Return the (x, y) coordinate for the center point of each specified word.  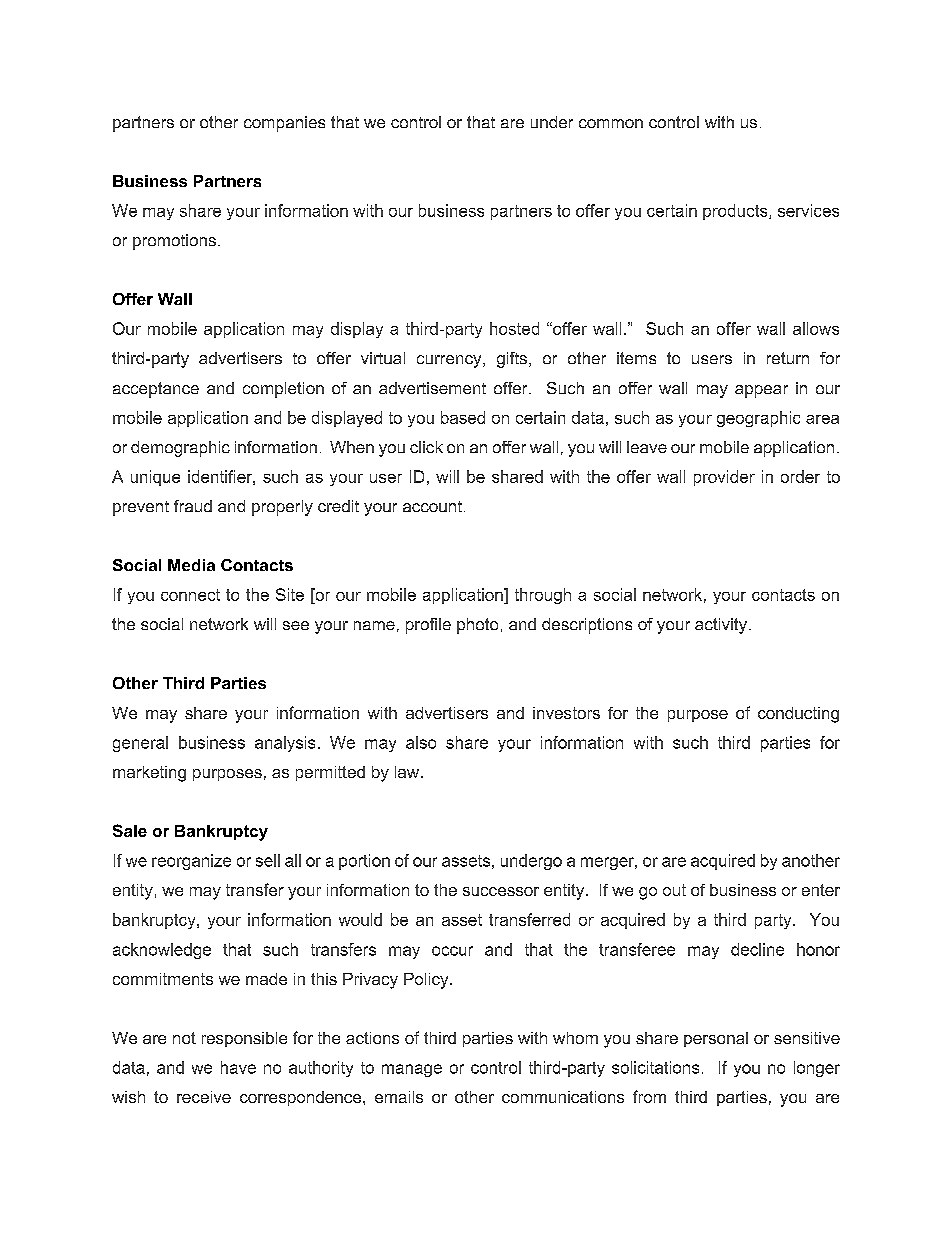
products (736, 212)
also (421, 742)
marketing (149, 774)
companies (284, 124)
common (611, 123)
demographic (180, 449)
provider (724, 478)
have (238, 1067)
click (426, 447)
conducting (798, 715)
